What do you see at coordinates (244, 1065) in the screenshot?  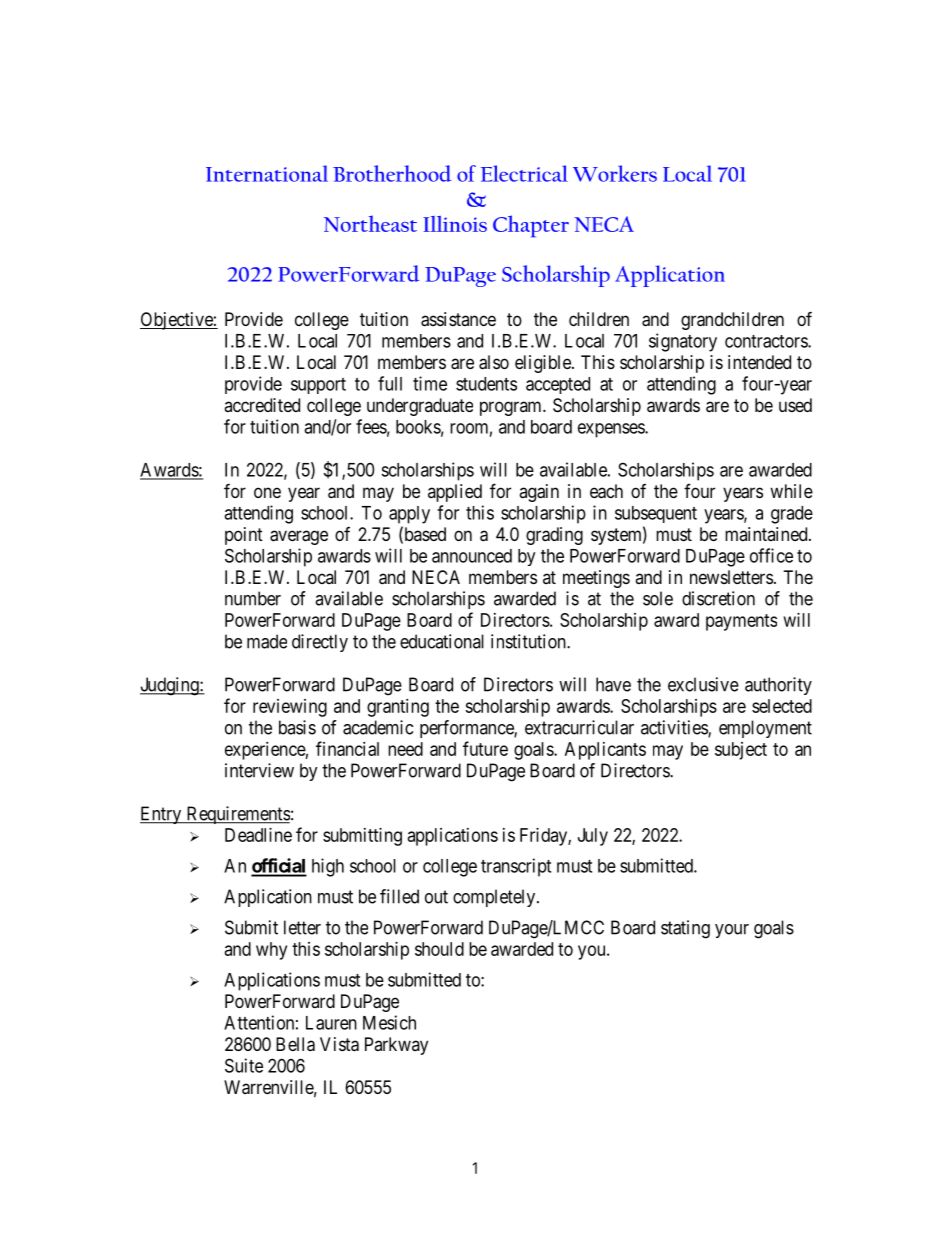 I see `Suite` at bounding box center [244, 1065].
